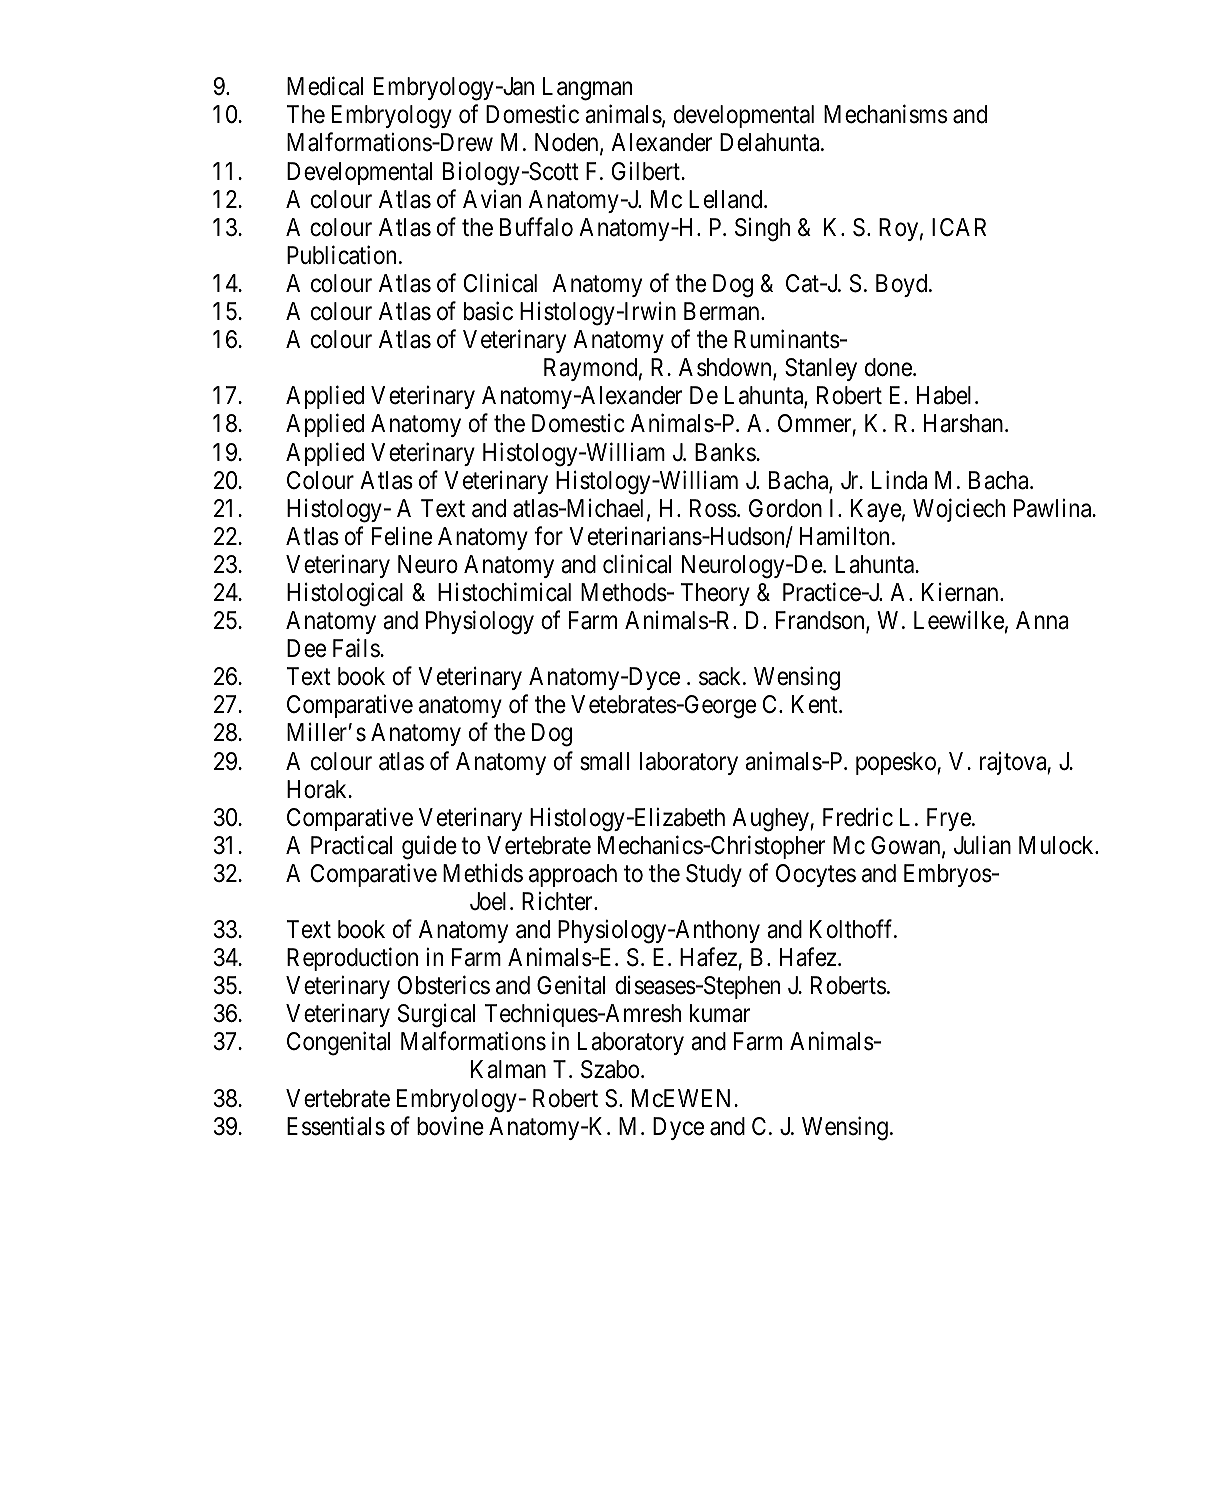 The height and width of the screenshot is (1509, 1212). Describe the element at coordinates (1042, 620) in the screenshot. I see `Anna` at that location.
